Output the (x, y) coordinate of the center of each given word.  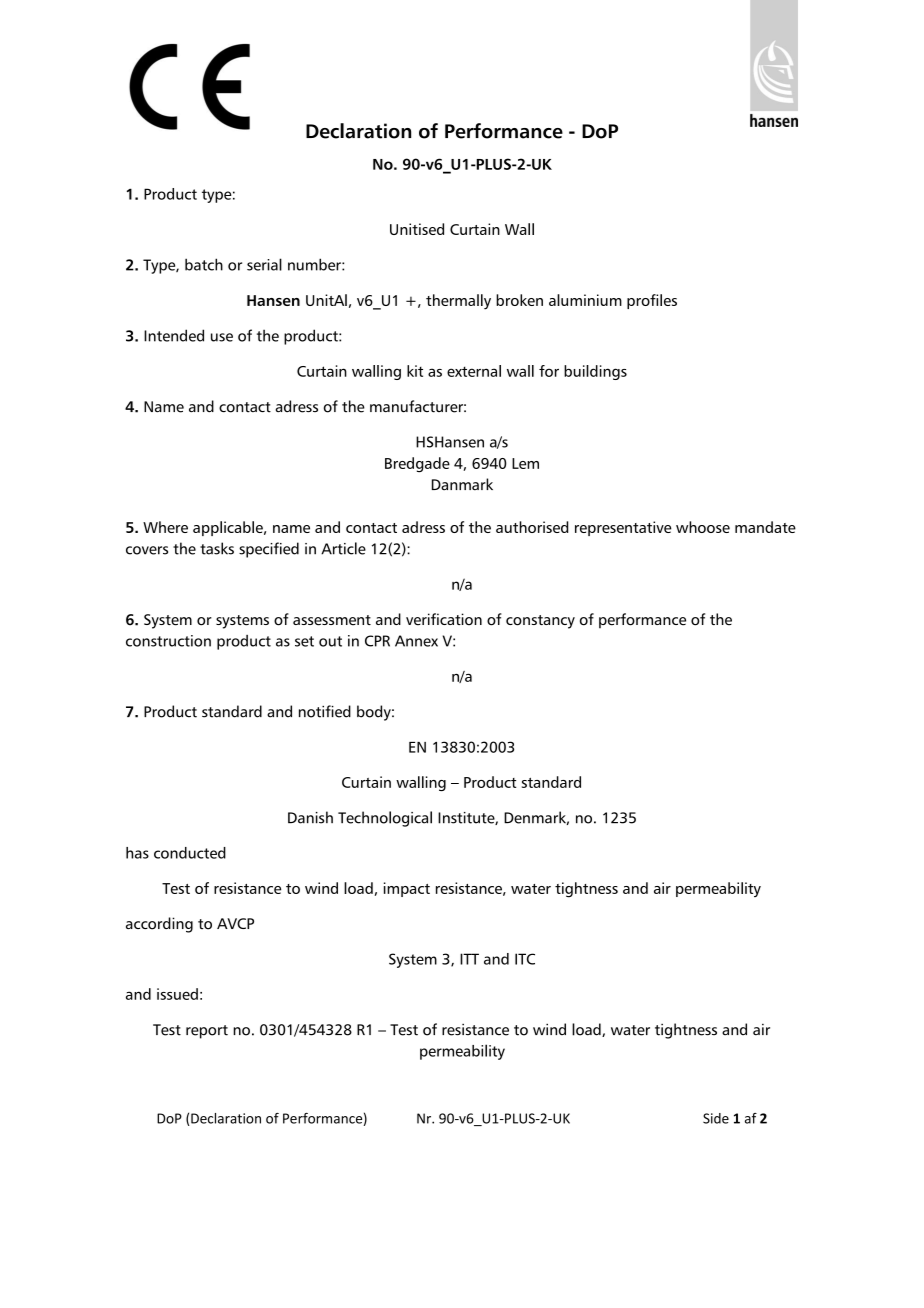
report (207, 1032)
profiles (652, 301)
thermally (458, 302)
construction (168, 641)
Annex (416, 641)
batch (204, 264)
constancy (540, 622)
